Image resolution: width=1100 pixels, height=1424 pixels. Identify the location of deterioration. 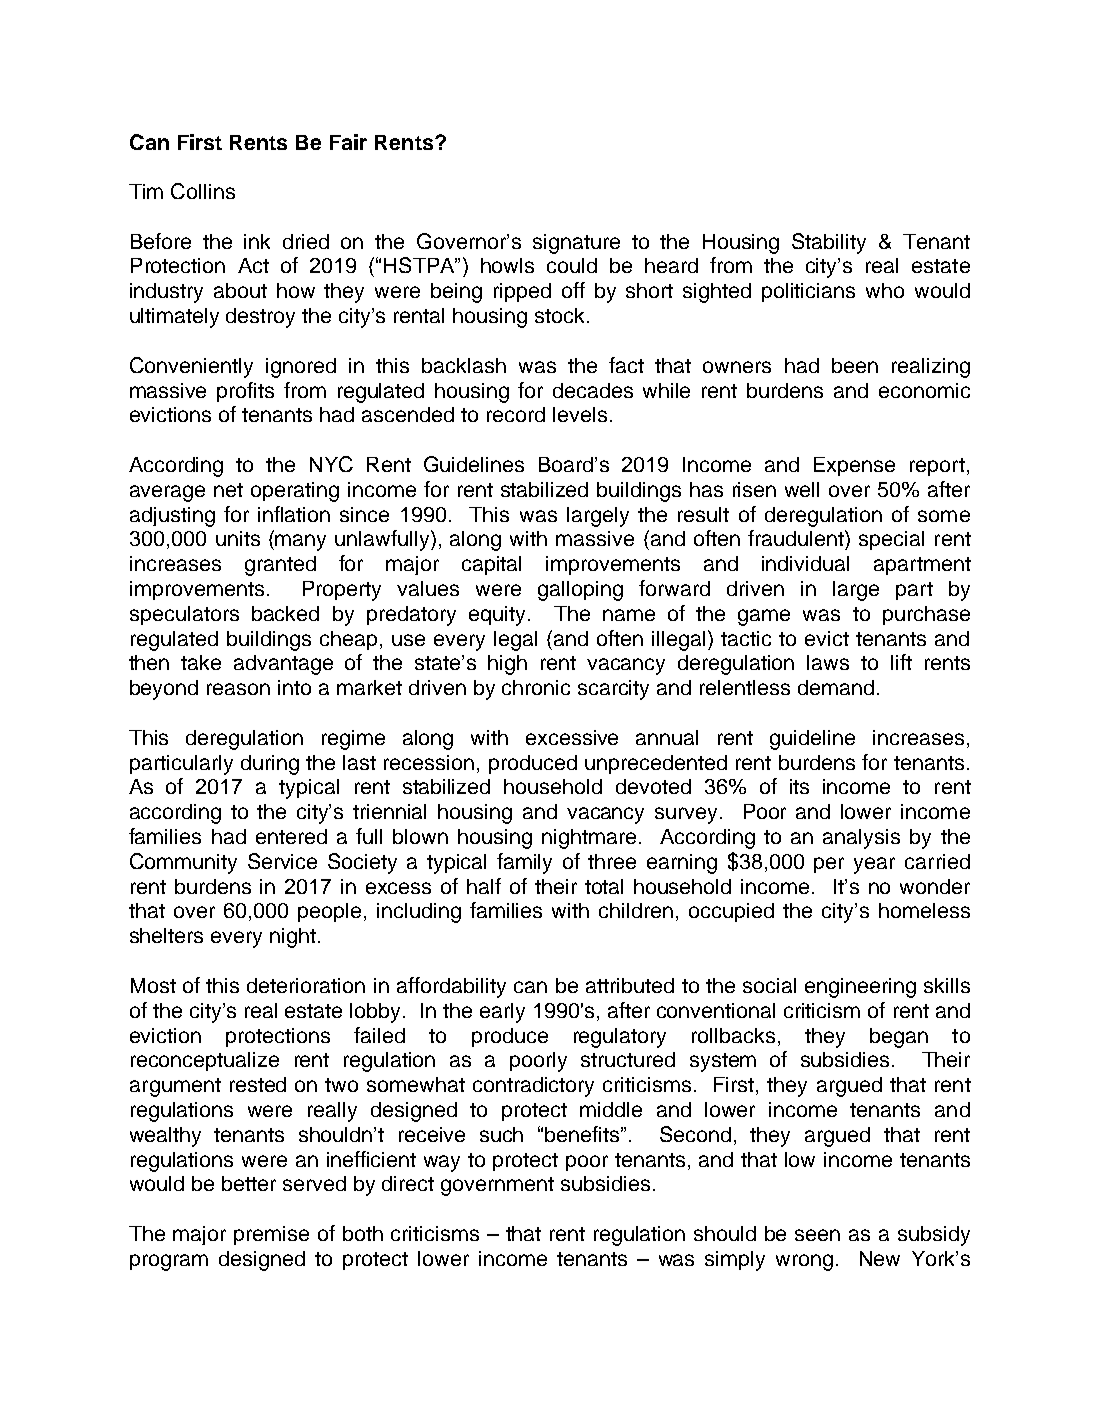
(306, 985).
